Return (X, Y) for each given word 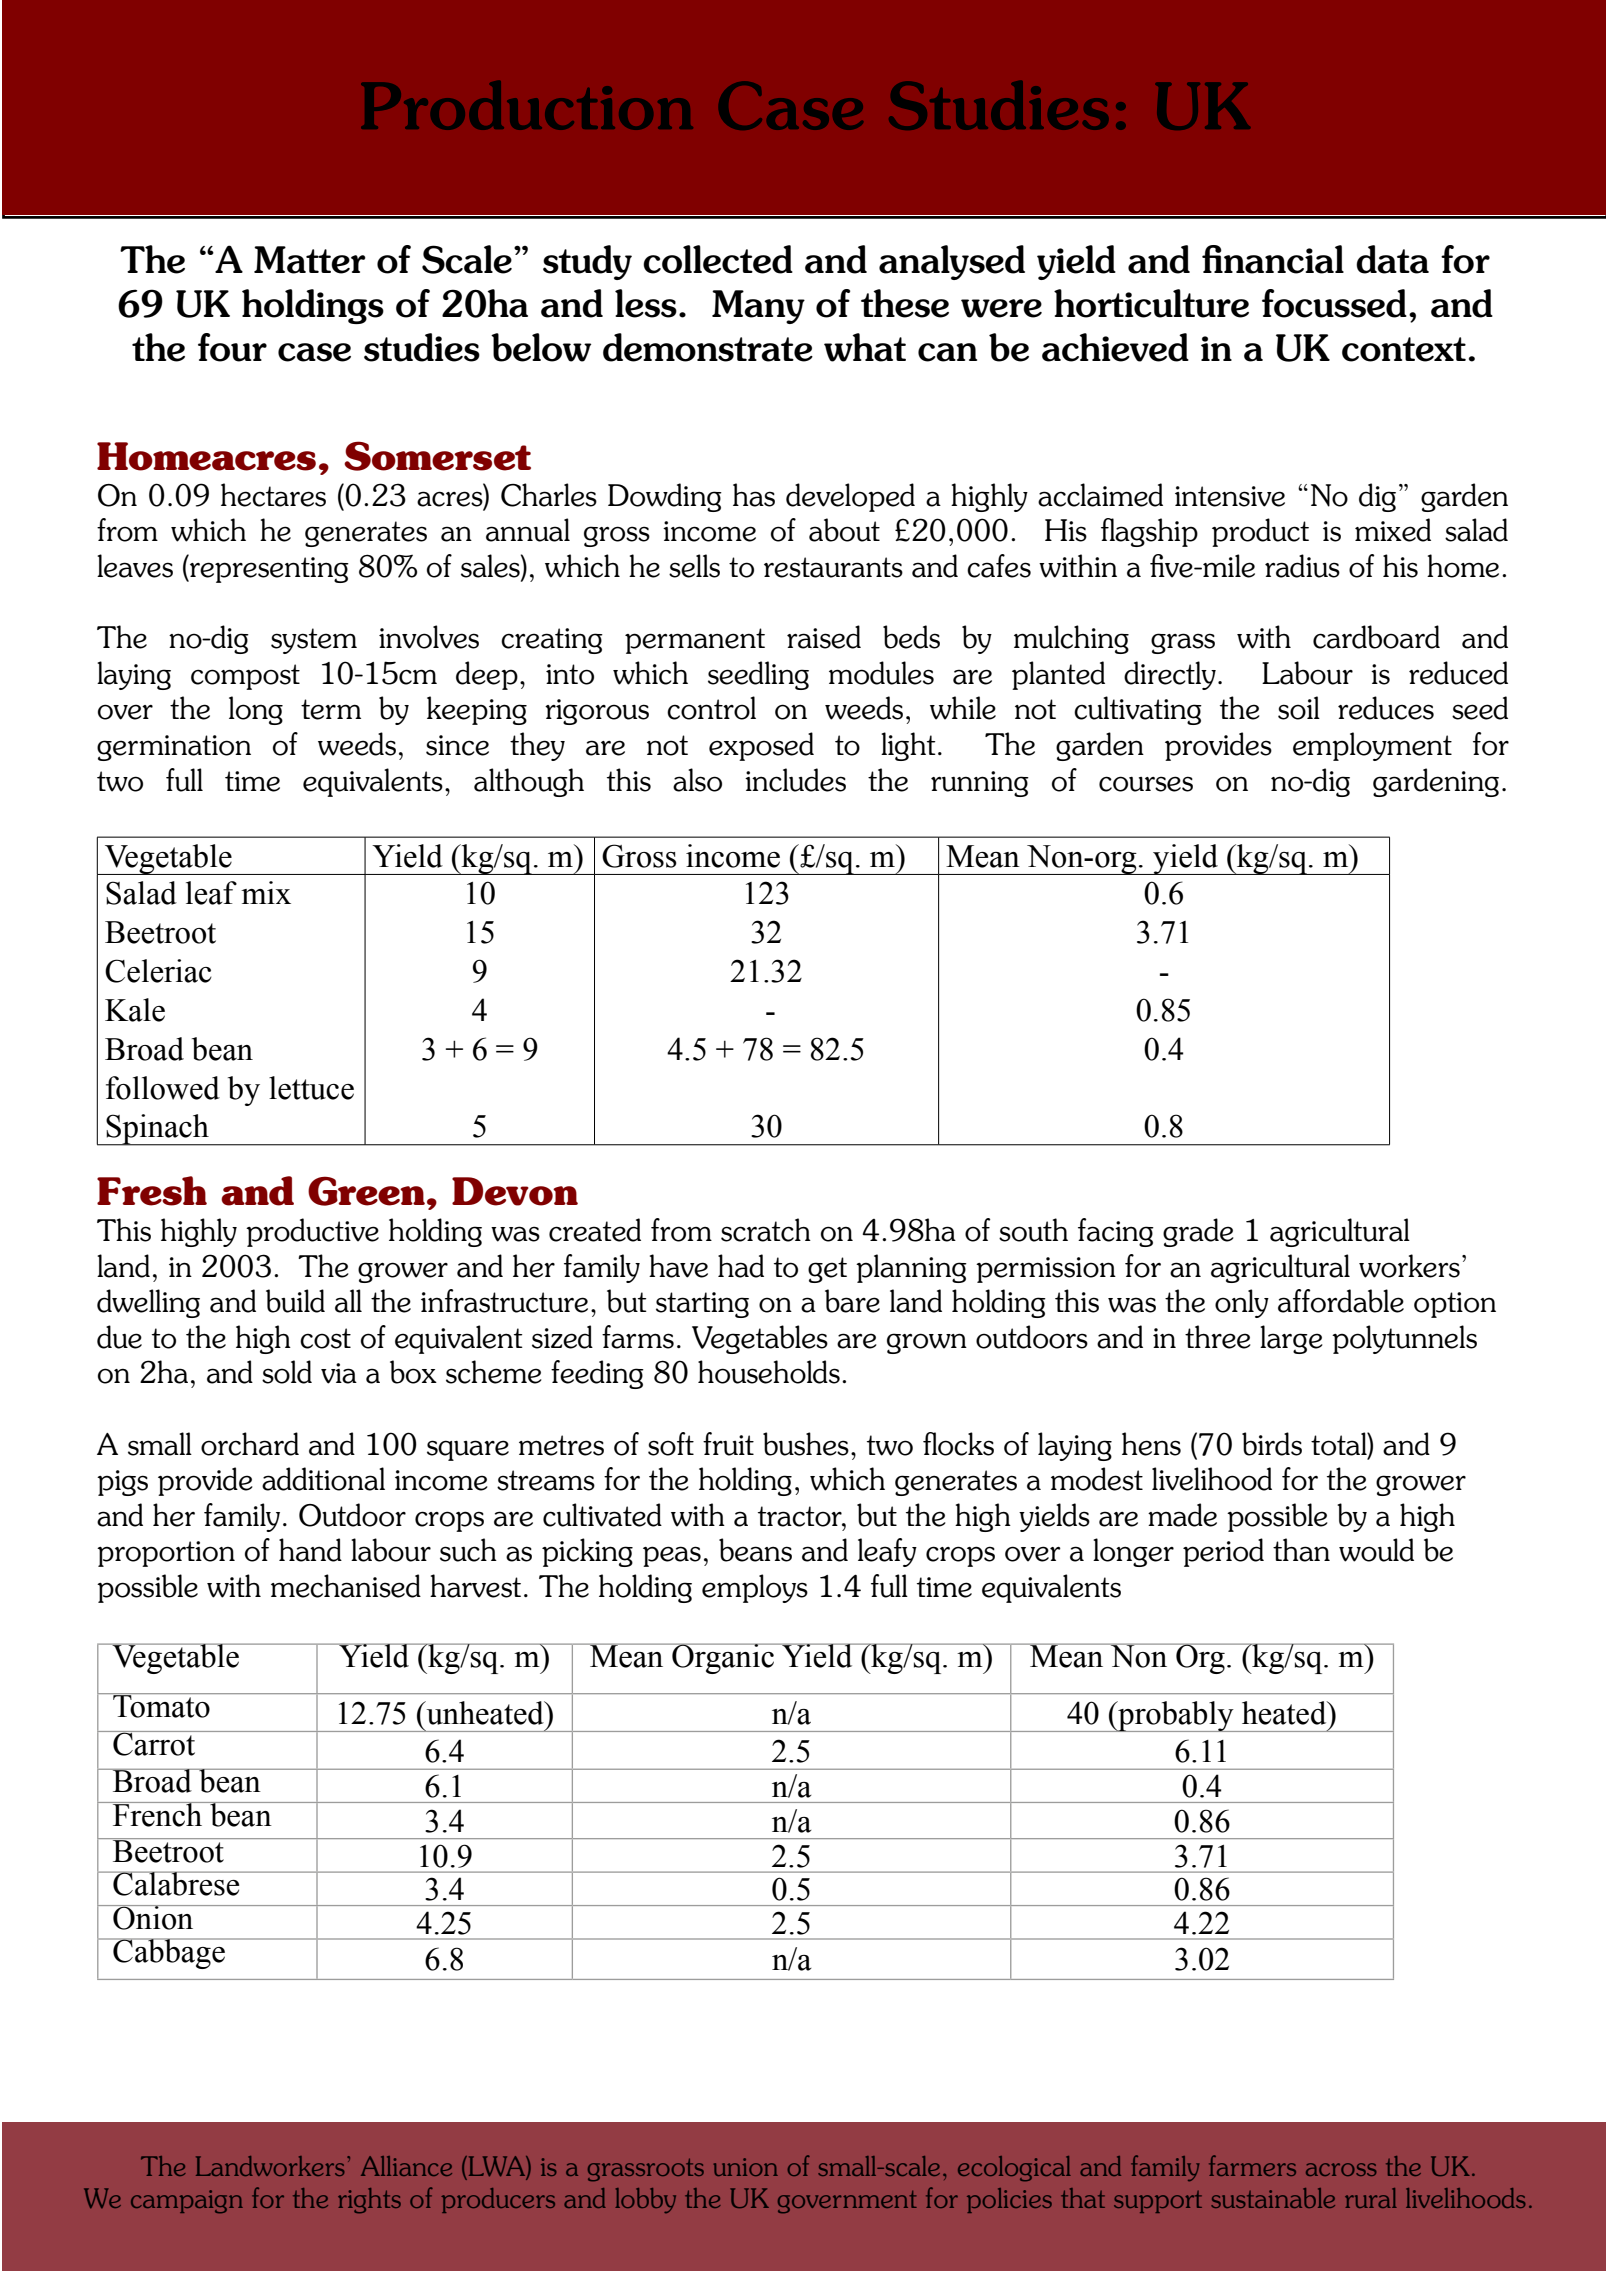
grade (1198, 1232)
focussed (1334, 303)
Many (758, 307)
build (295, 1301)
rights (369, 2200)
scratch (766, 1230)
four (232, 347)
